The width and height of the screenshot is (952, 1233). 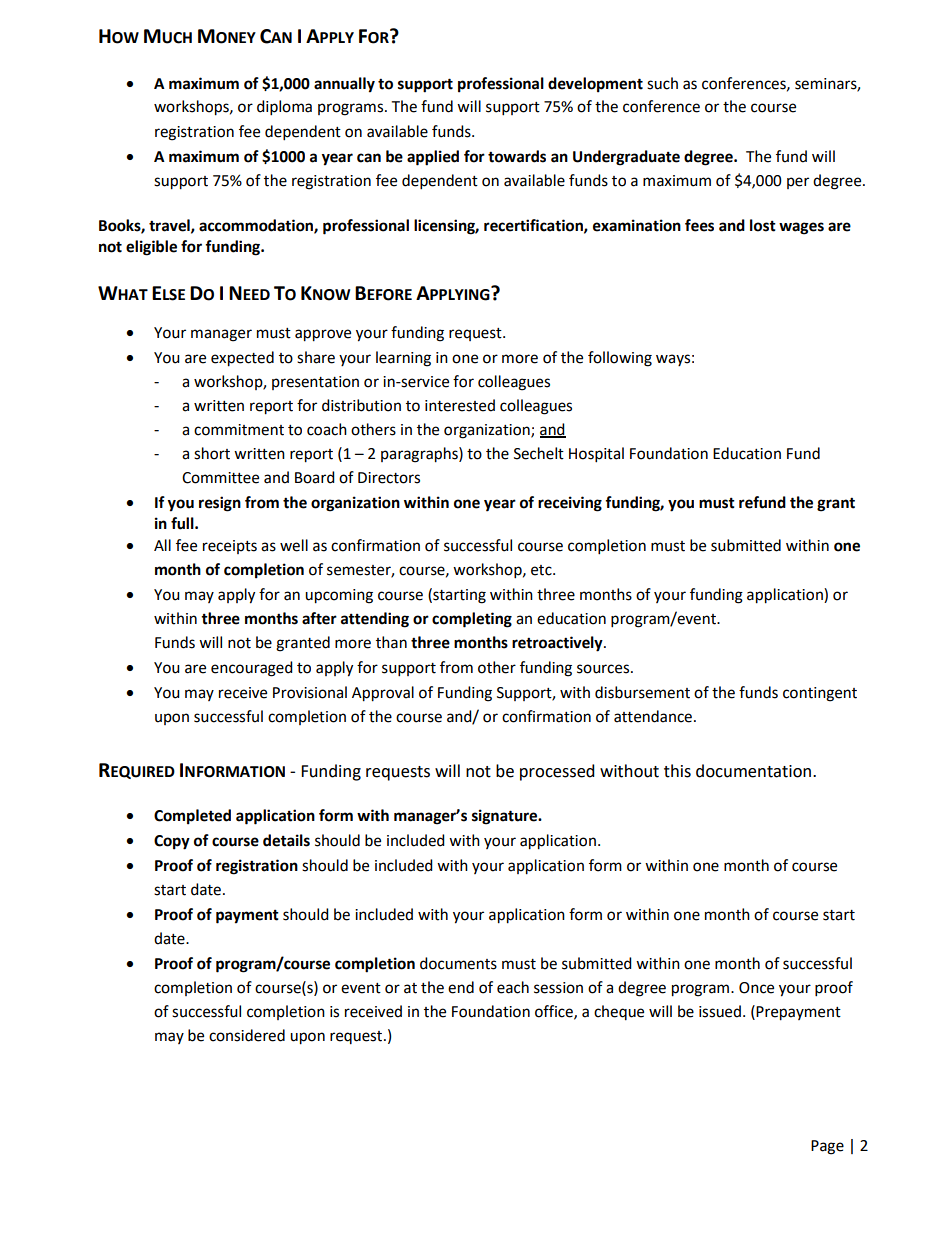 I want to click on documents, so click(x=458, y=963).
